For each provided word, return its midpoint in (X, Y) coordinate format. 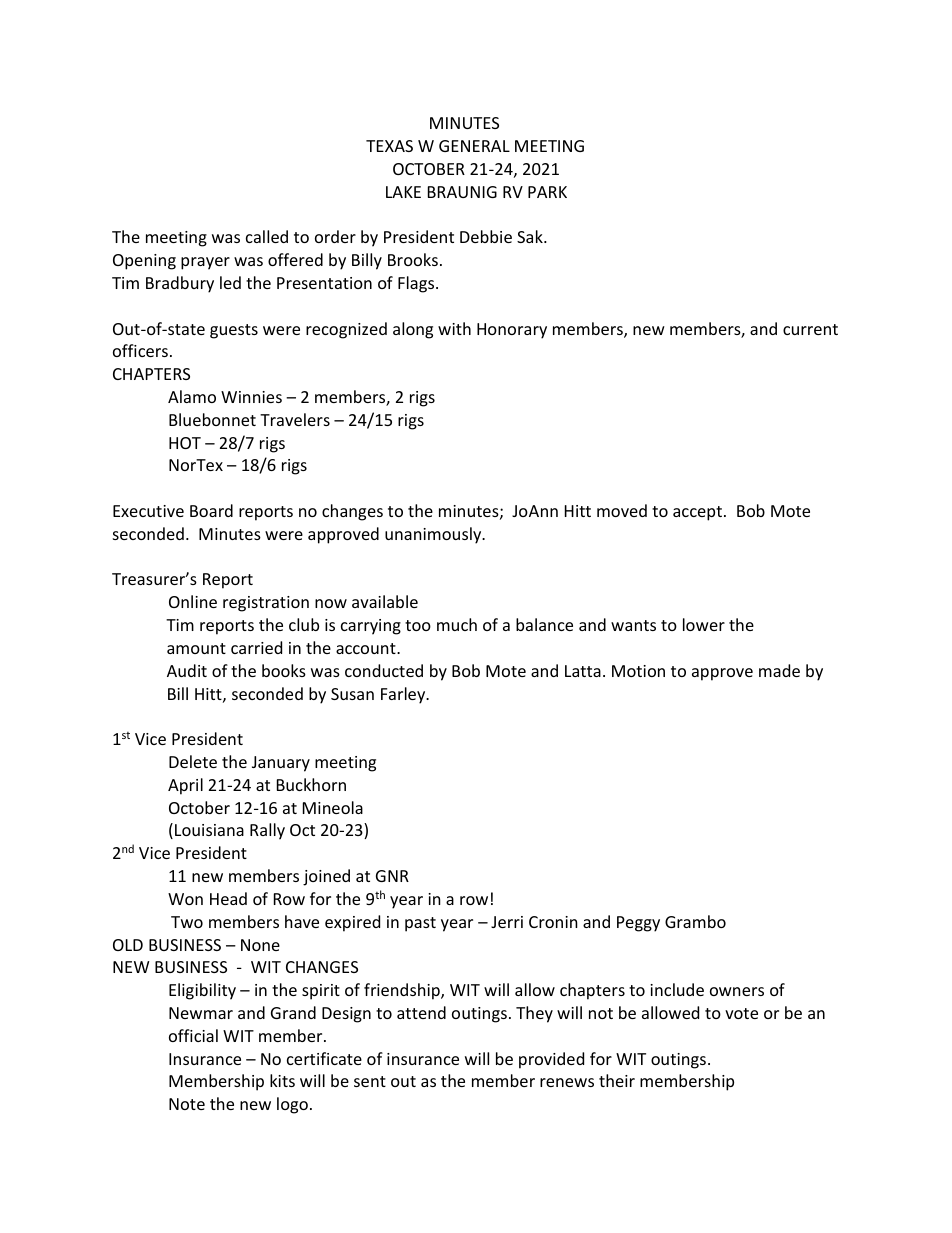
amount (196, 648)
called (267, 236)
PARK (547, 192)
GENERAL (474, 146)
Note (187, 1104)
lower (704, 624)
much (457, 624)
